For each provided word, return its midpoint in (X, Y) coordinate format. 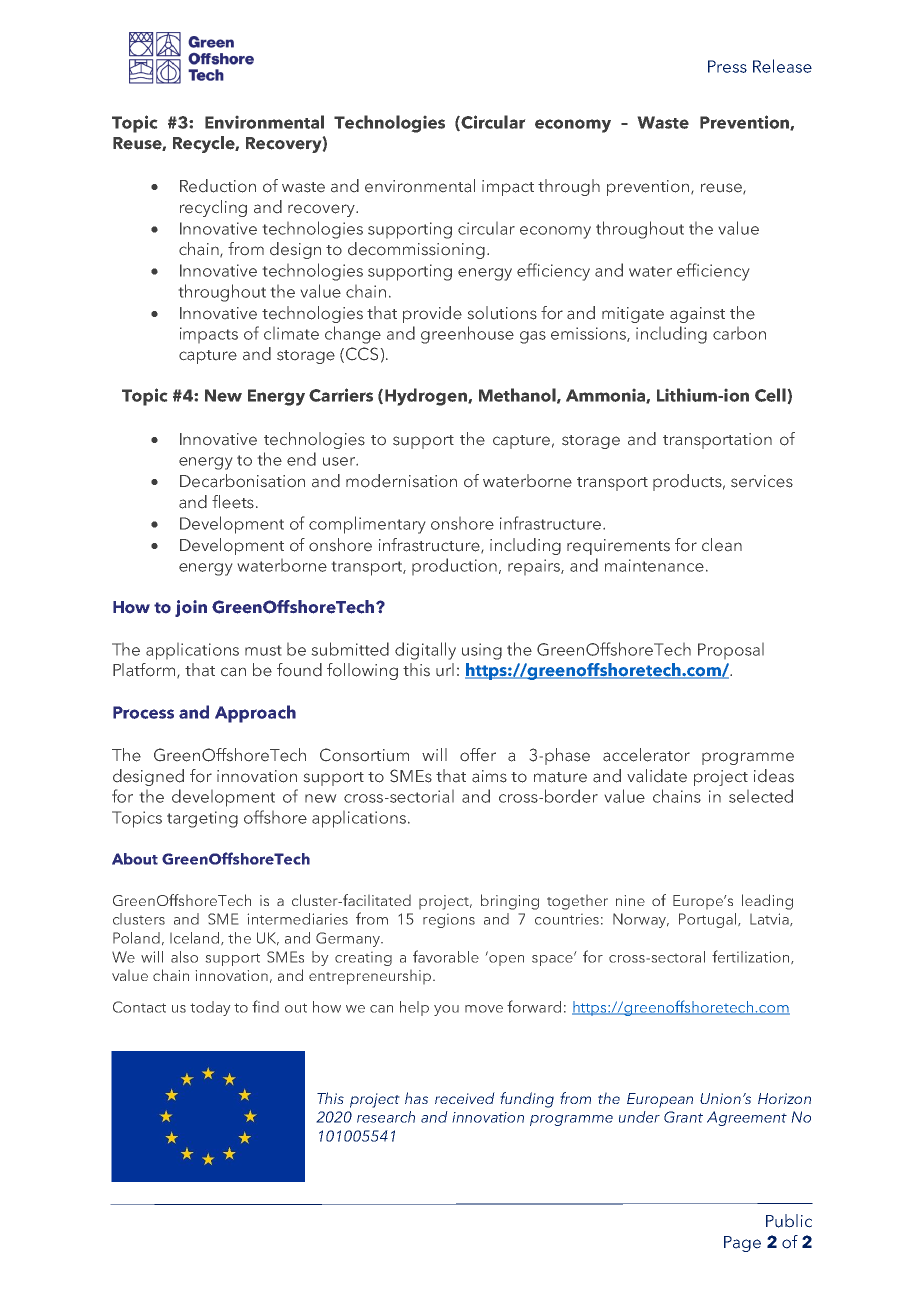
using (482, 651)
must (263, 650)
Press (727, 66)
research (386, 1117)
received (465, 1098)
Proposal (731, 651)
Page (742, 1244)
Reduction (218, 186)
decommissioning (416, 250)
